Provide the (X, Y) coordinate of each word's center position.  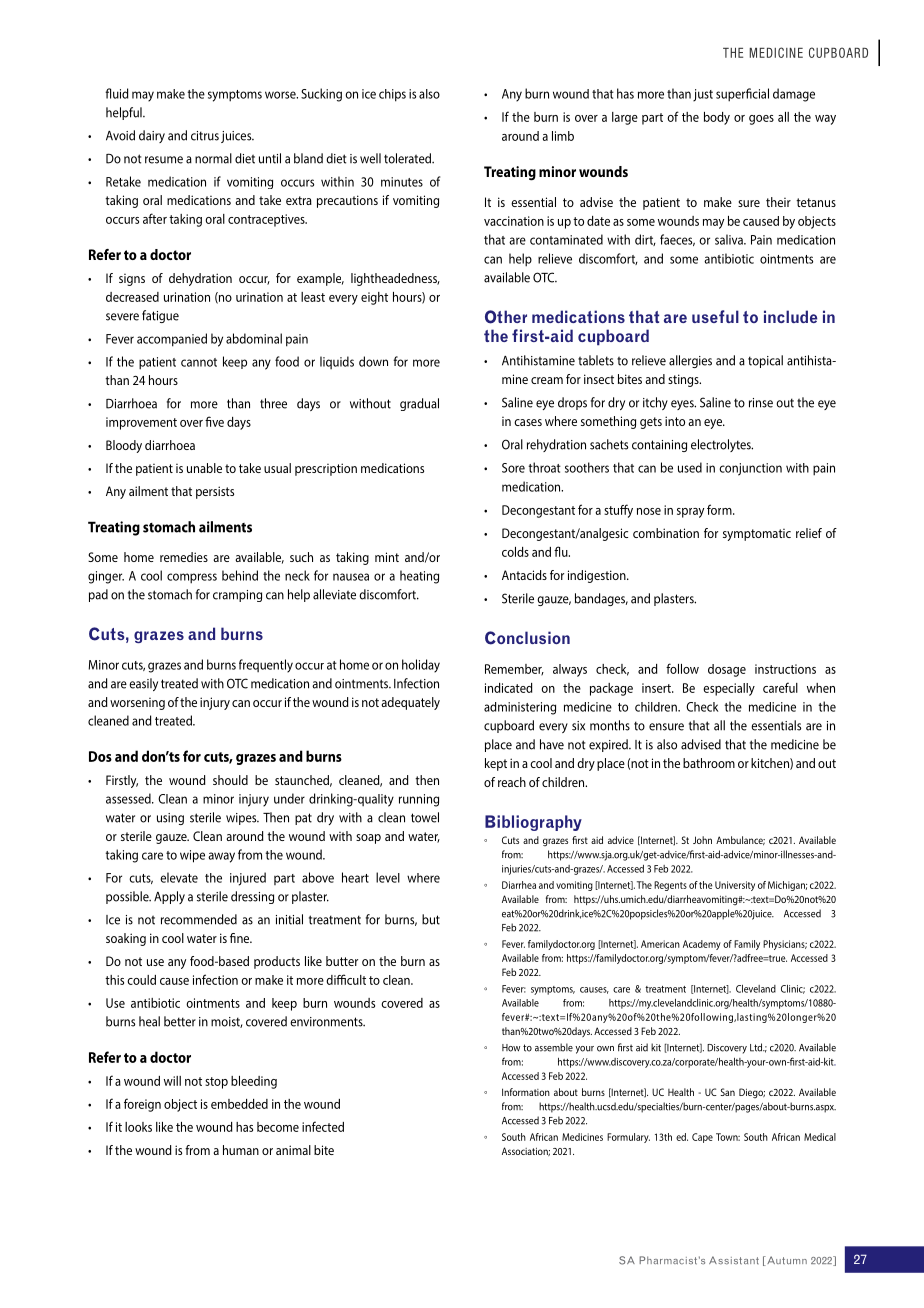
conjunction (750, 469)
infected (323, 1126)
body (717, 118)
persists (215, 492)
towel (425, 817)
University (735, 886)
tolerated (408, 158)
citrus (205, 136)
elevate (179, 877)
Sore (513, 468)
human (241, 1150)
